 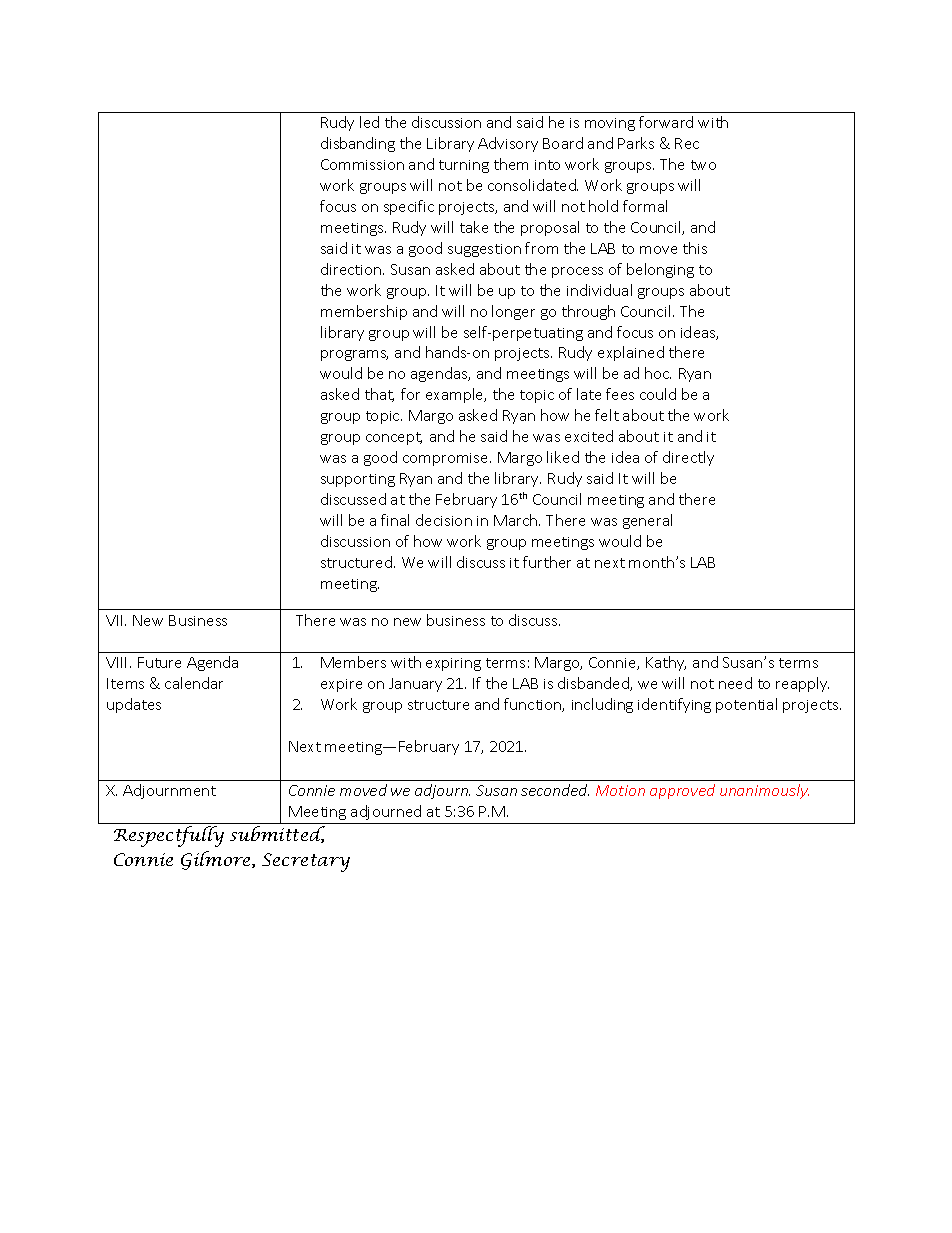 I want to click on approved, so click(x=682, y=791).
